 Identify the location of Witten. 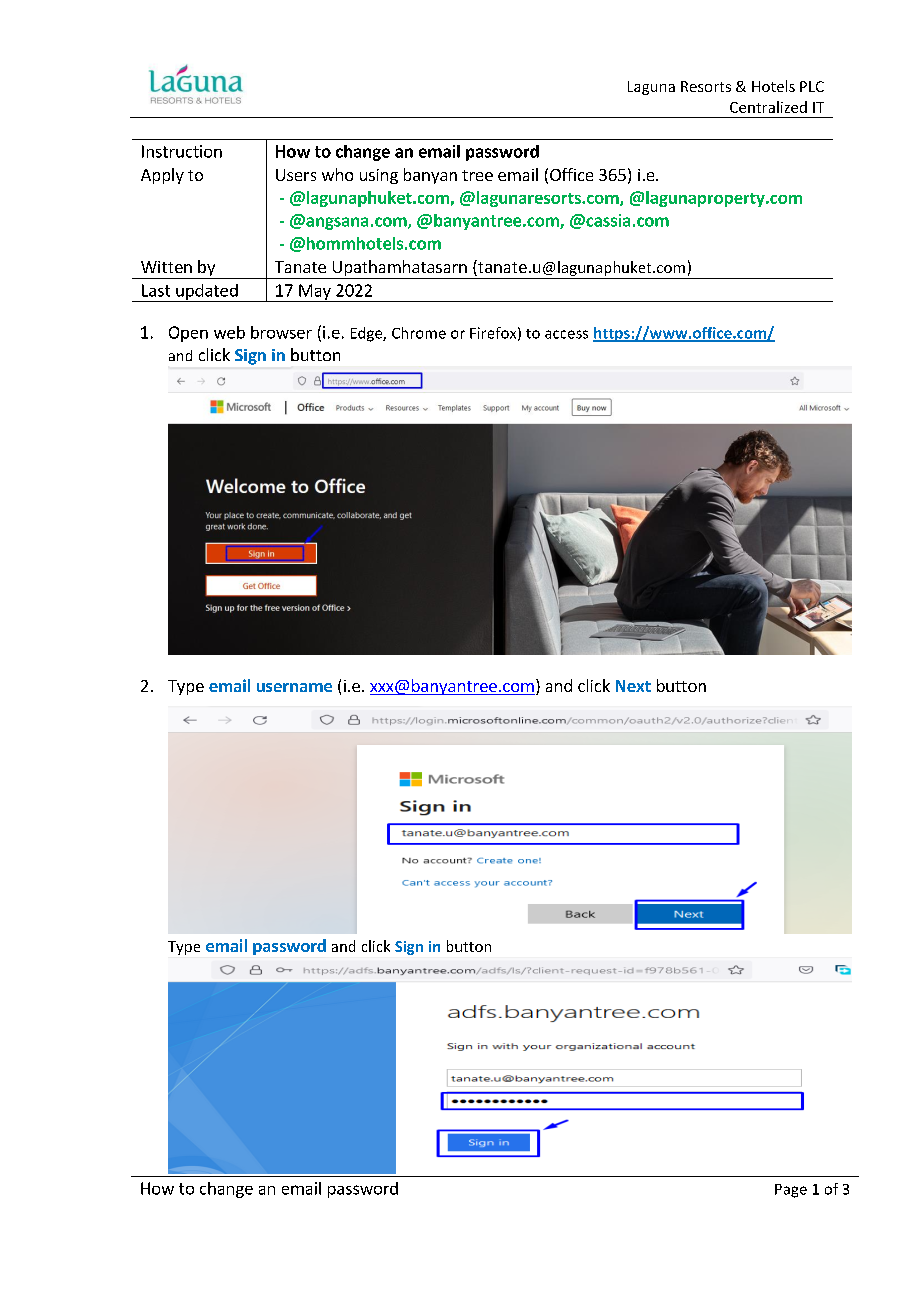
(166, 267).
